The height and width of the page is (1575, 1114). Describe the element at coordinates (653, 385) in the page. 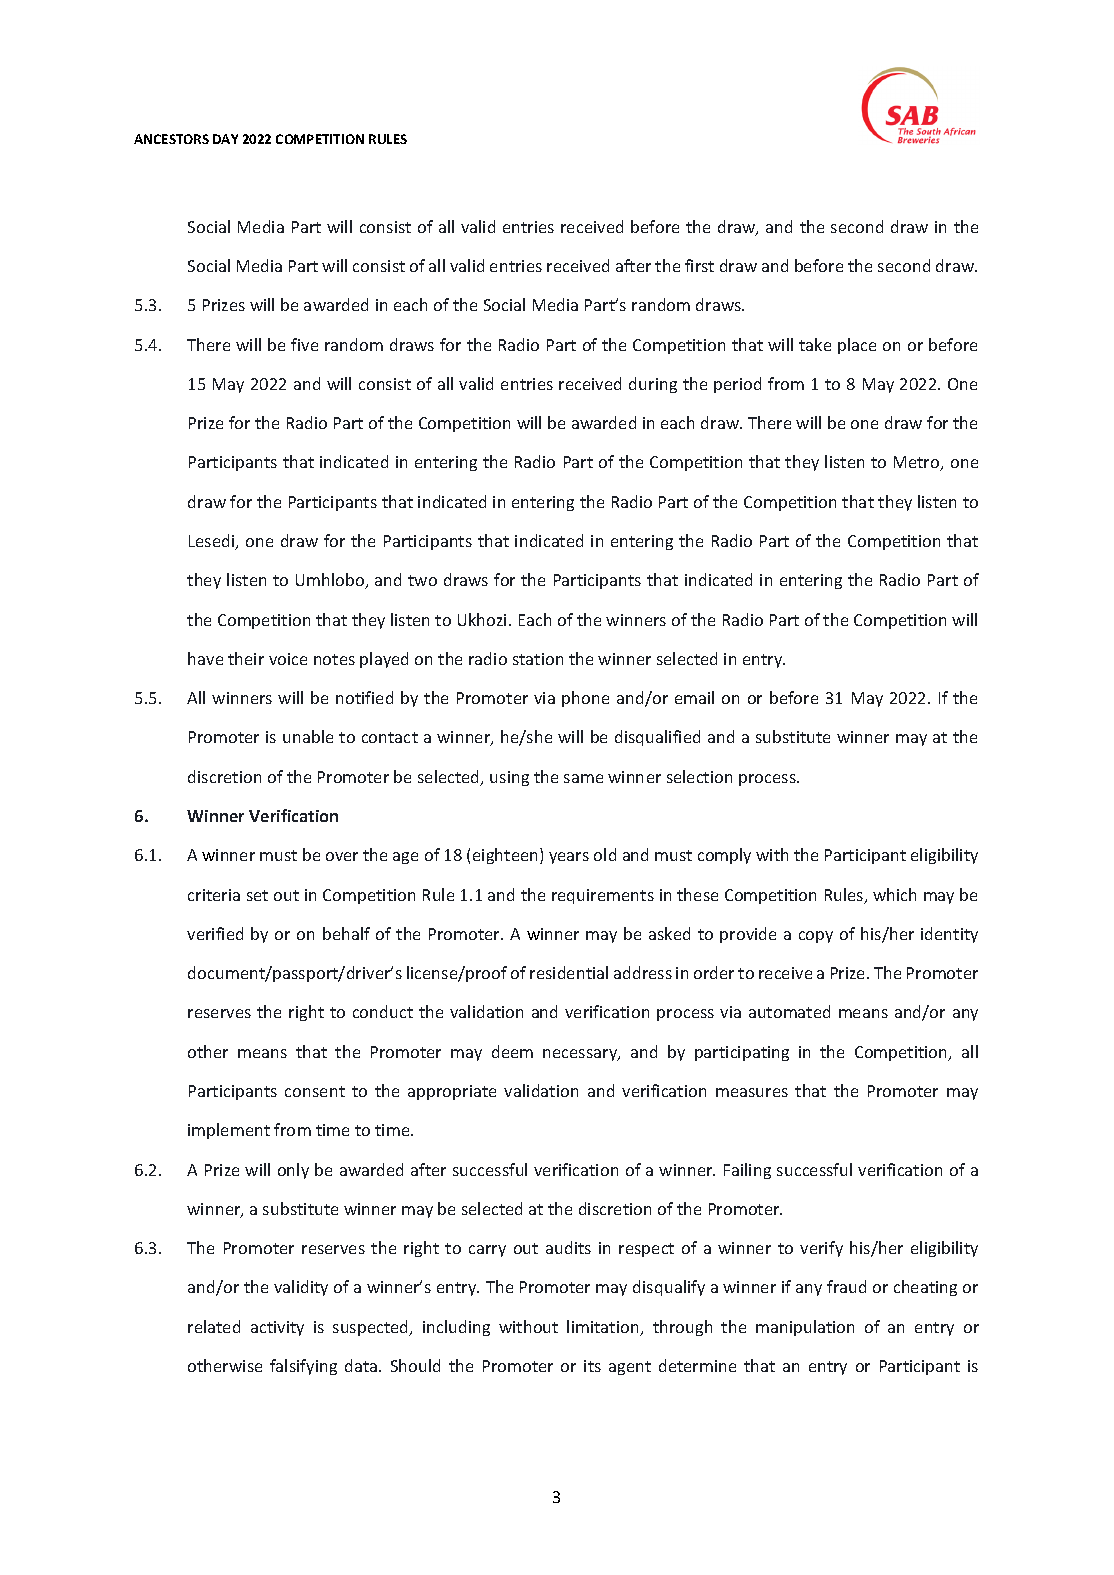

I see `during` at that location.
